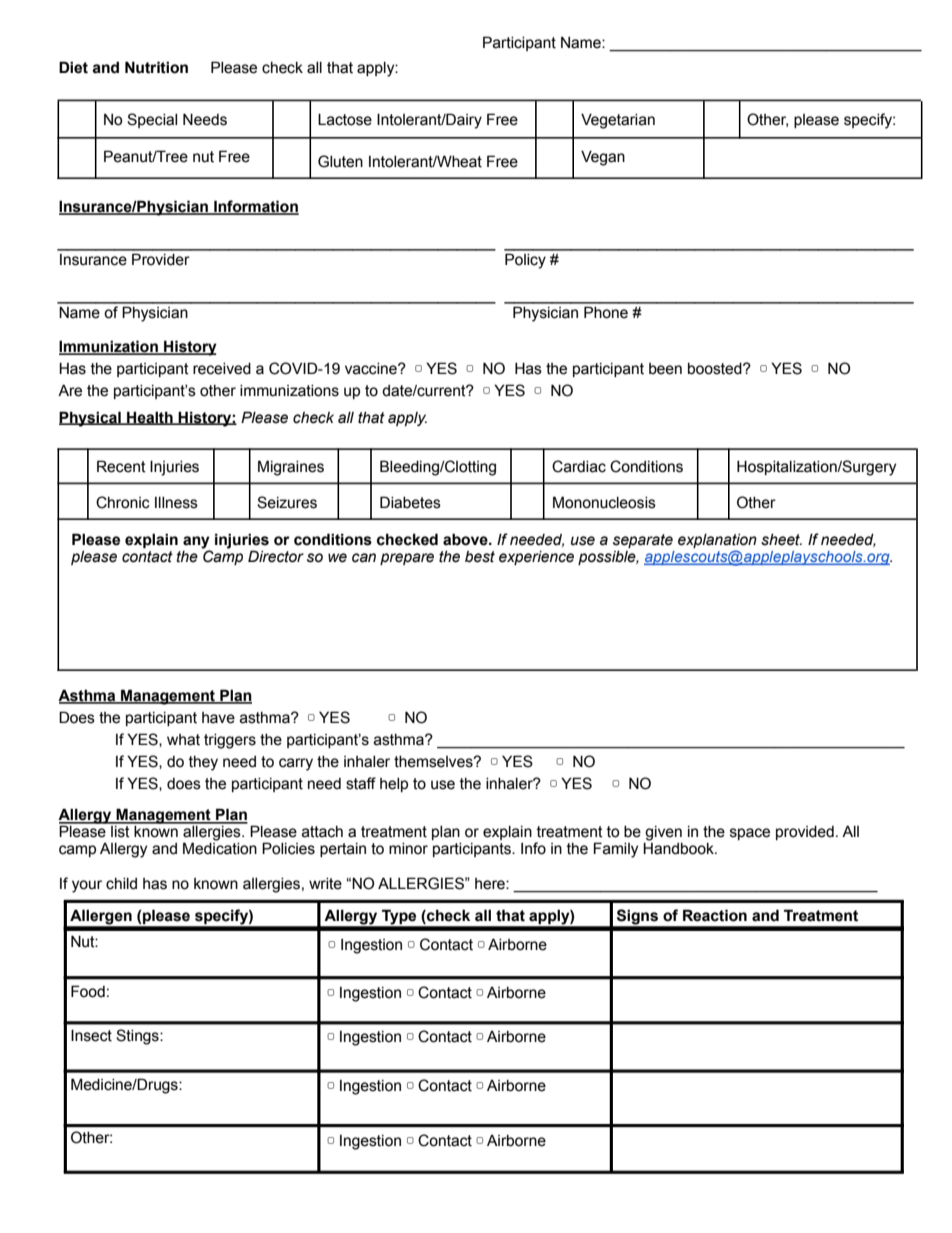  What do you see at coordinates (220, 848) in the page?
I see `Medication` at bounding box center [220, 848].
